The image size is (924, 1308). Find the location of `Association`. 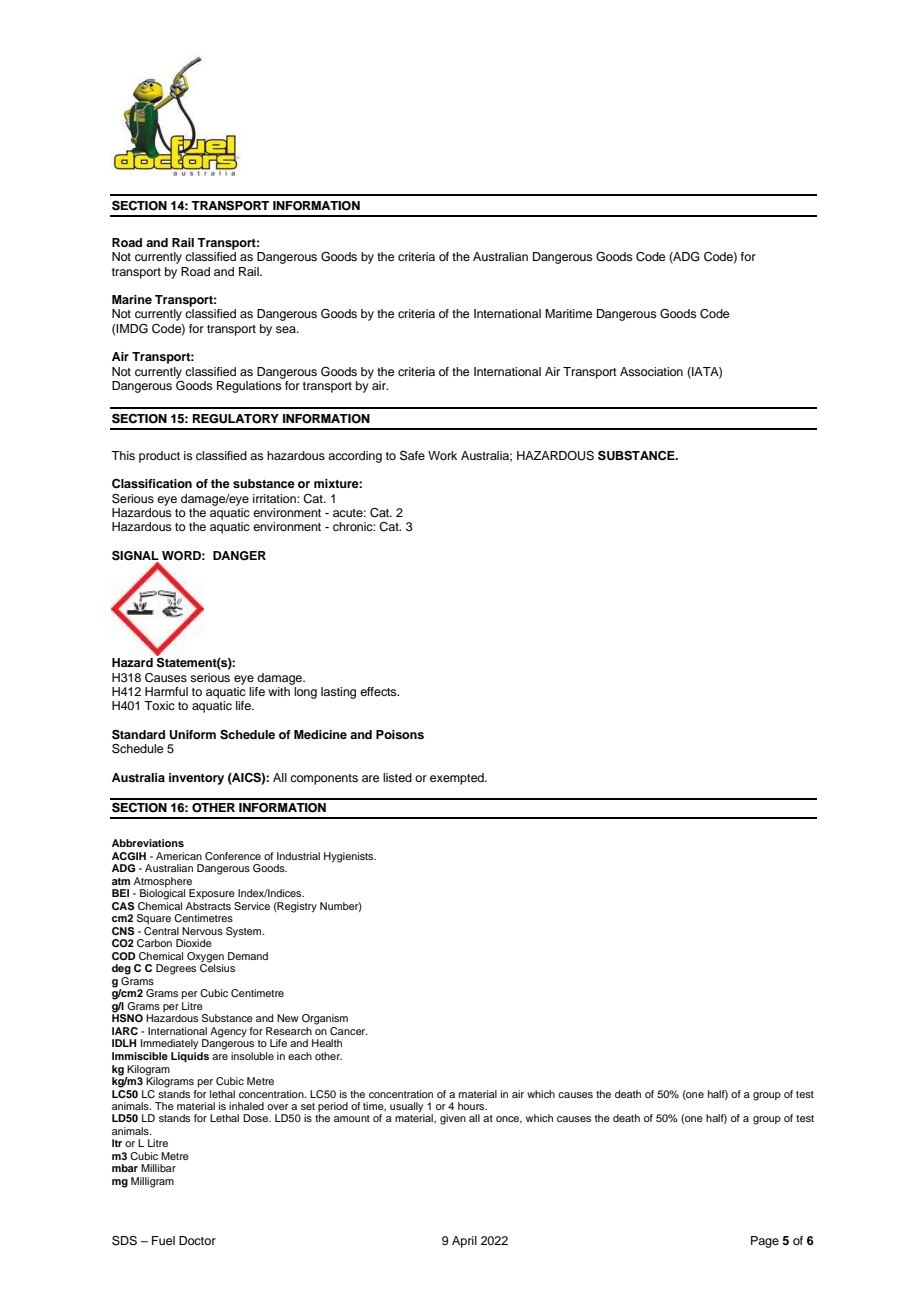

Association is located at coordinates (651, 371).
